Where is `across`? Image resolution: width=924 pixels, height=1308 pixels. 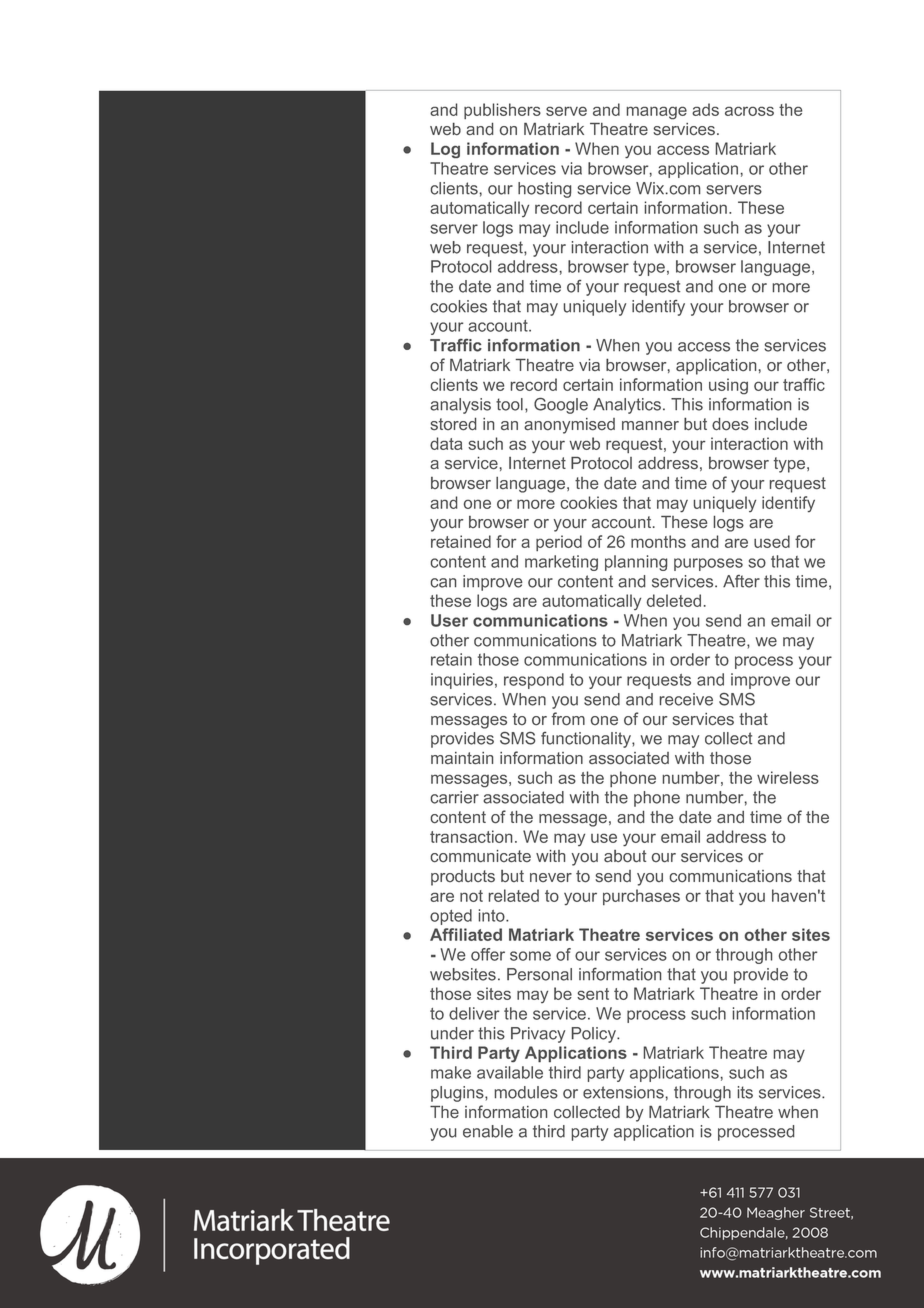 across is located at coordinates (749, 111).
